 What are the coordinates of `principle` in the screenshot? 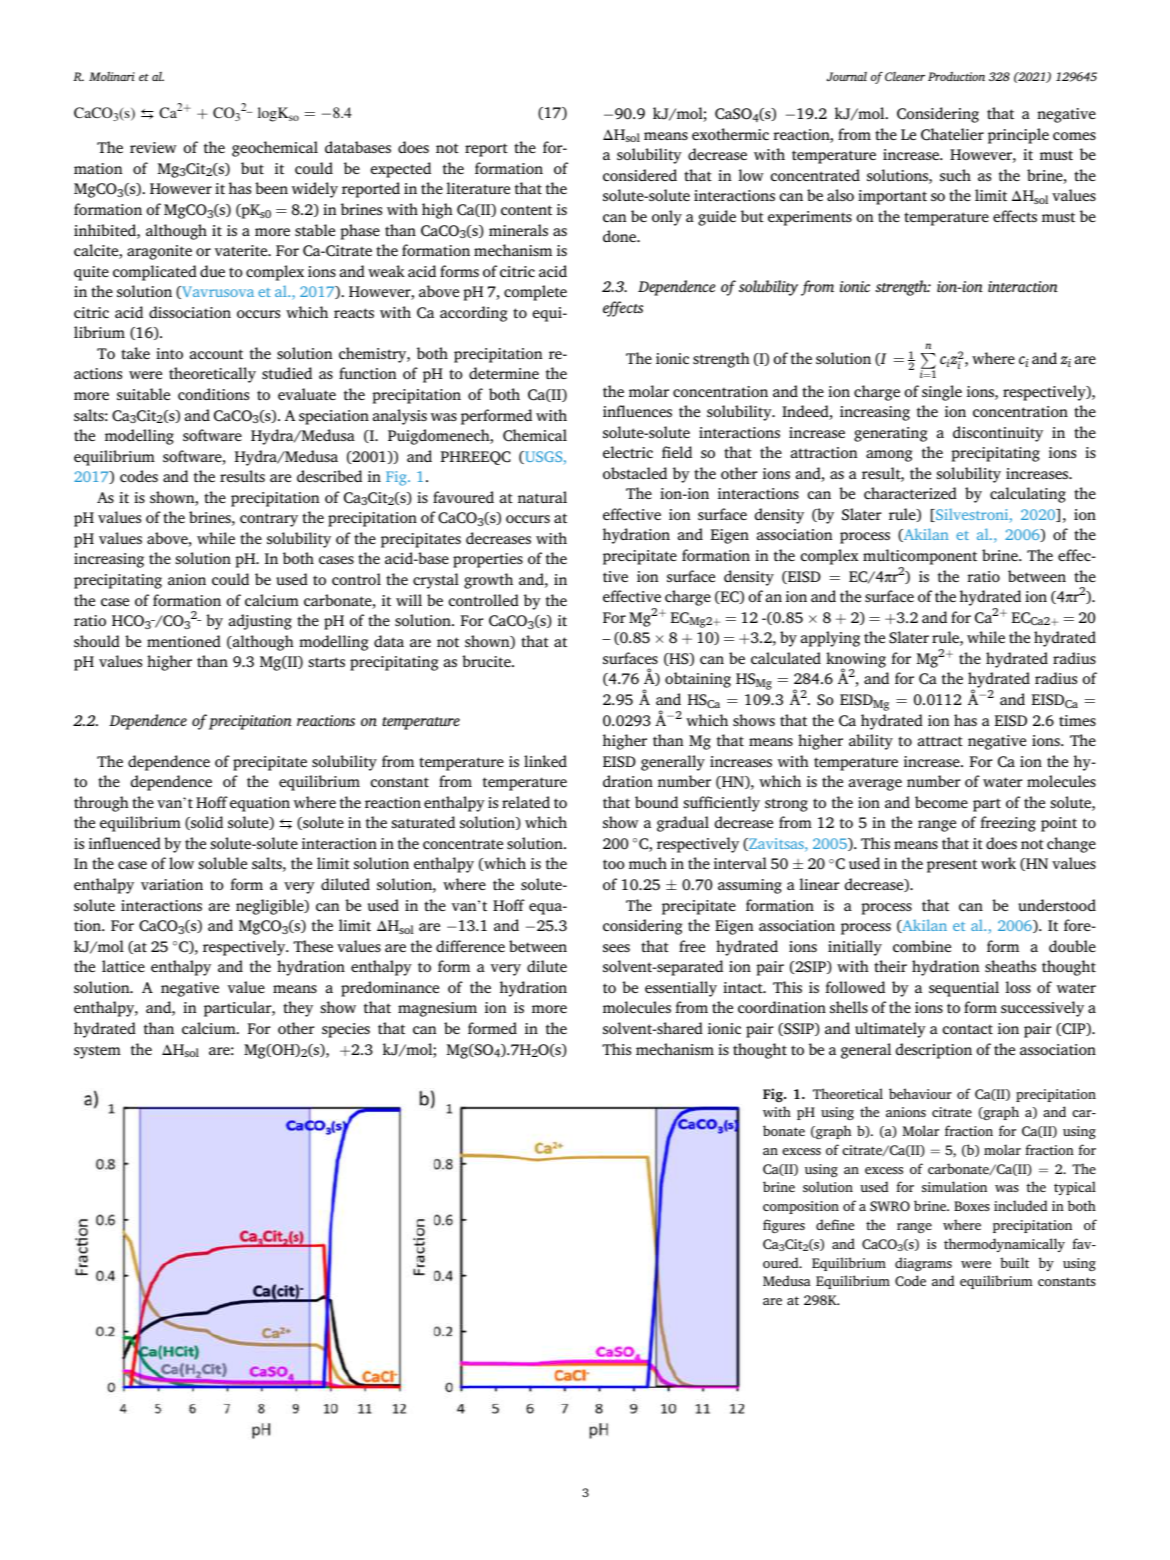 It's located at (1018, 136).
